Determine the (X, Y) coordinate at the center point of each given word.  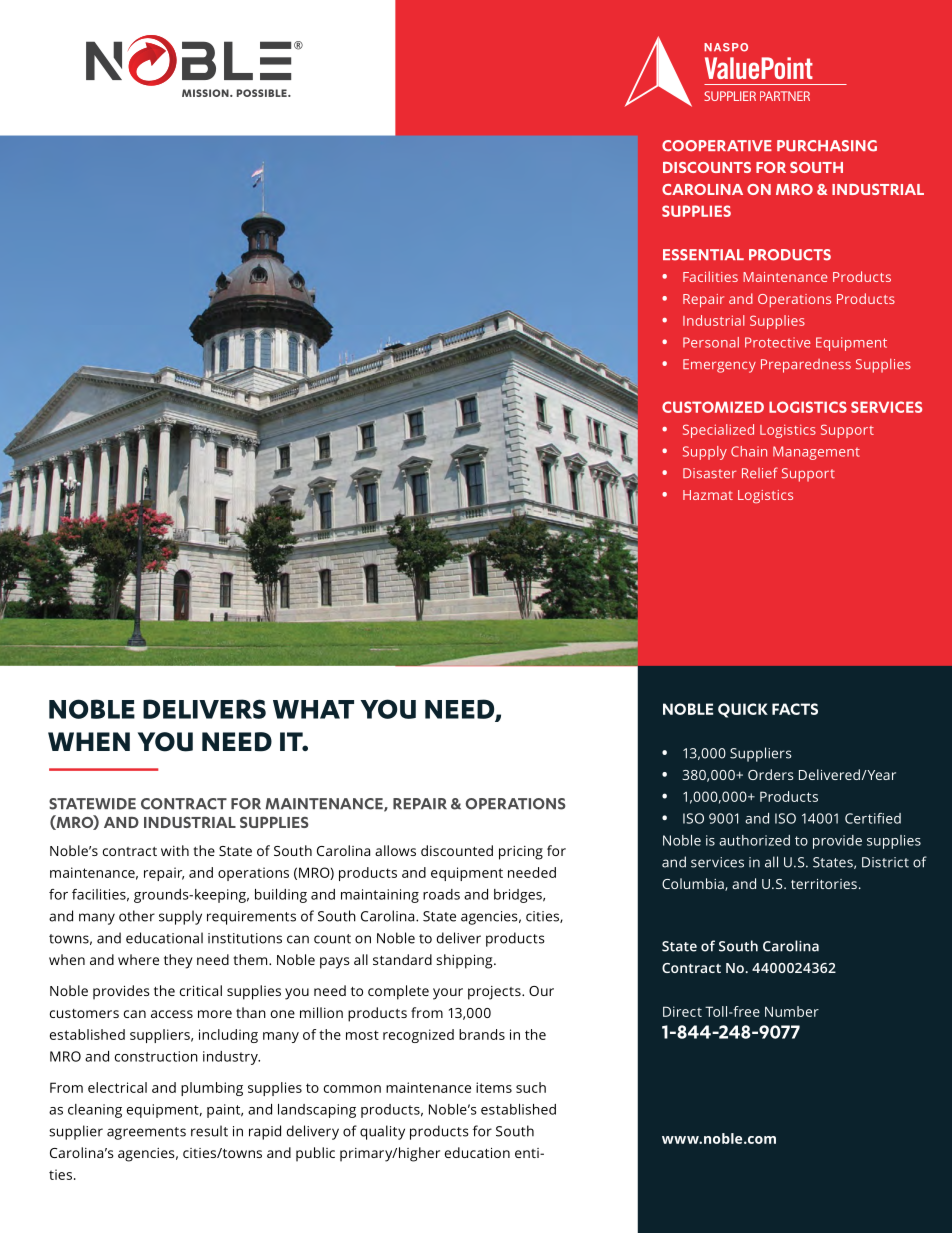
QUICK (743, 710)
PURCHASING (827, 146)
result (209, 1131)
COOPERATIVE (717, 146)
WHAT (313, 709)
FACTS (795, 709)
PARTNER (785, 96)
